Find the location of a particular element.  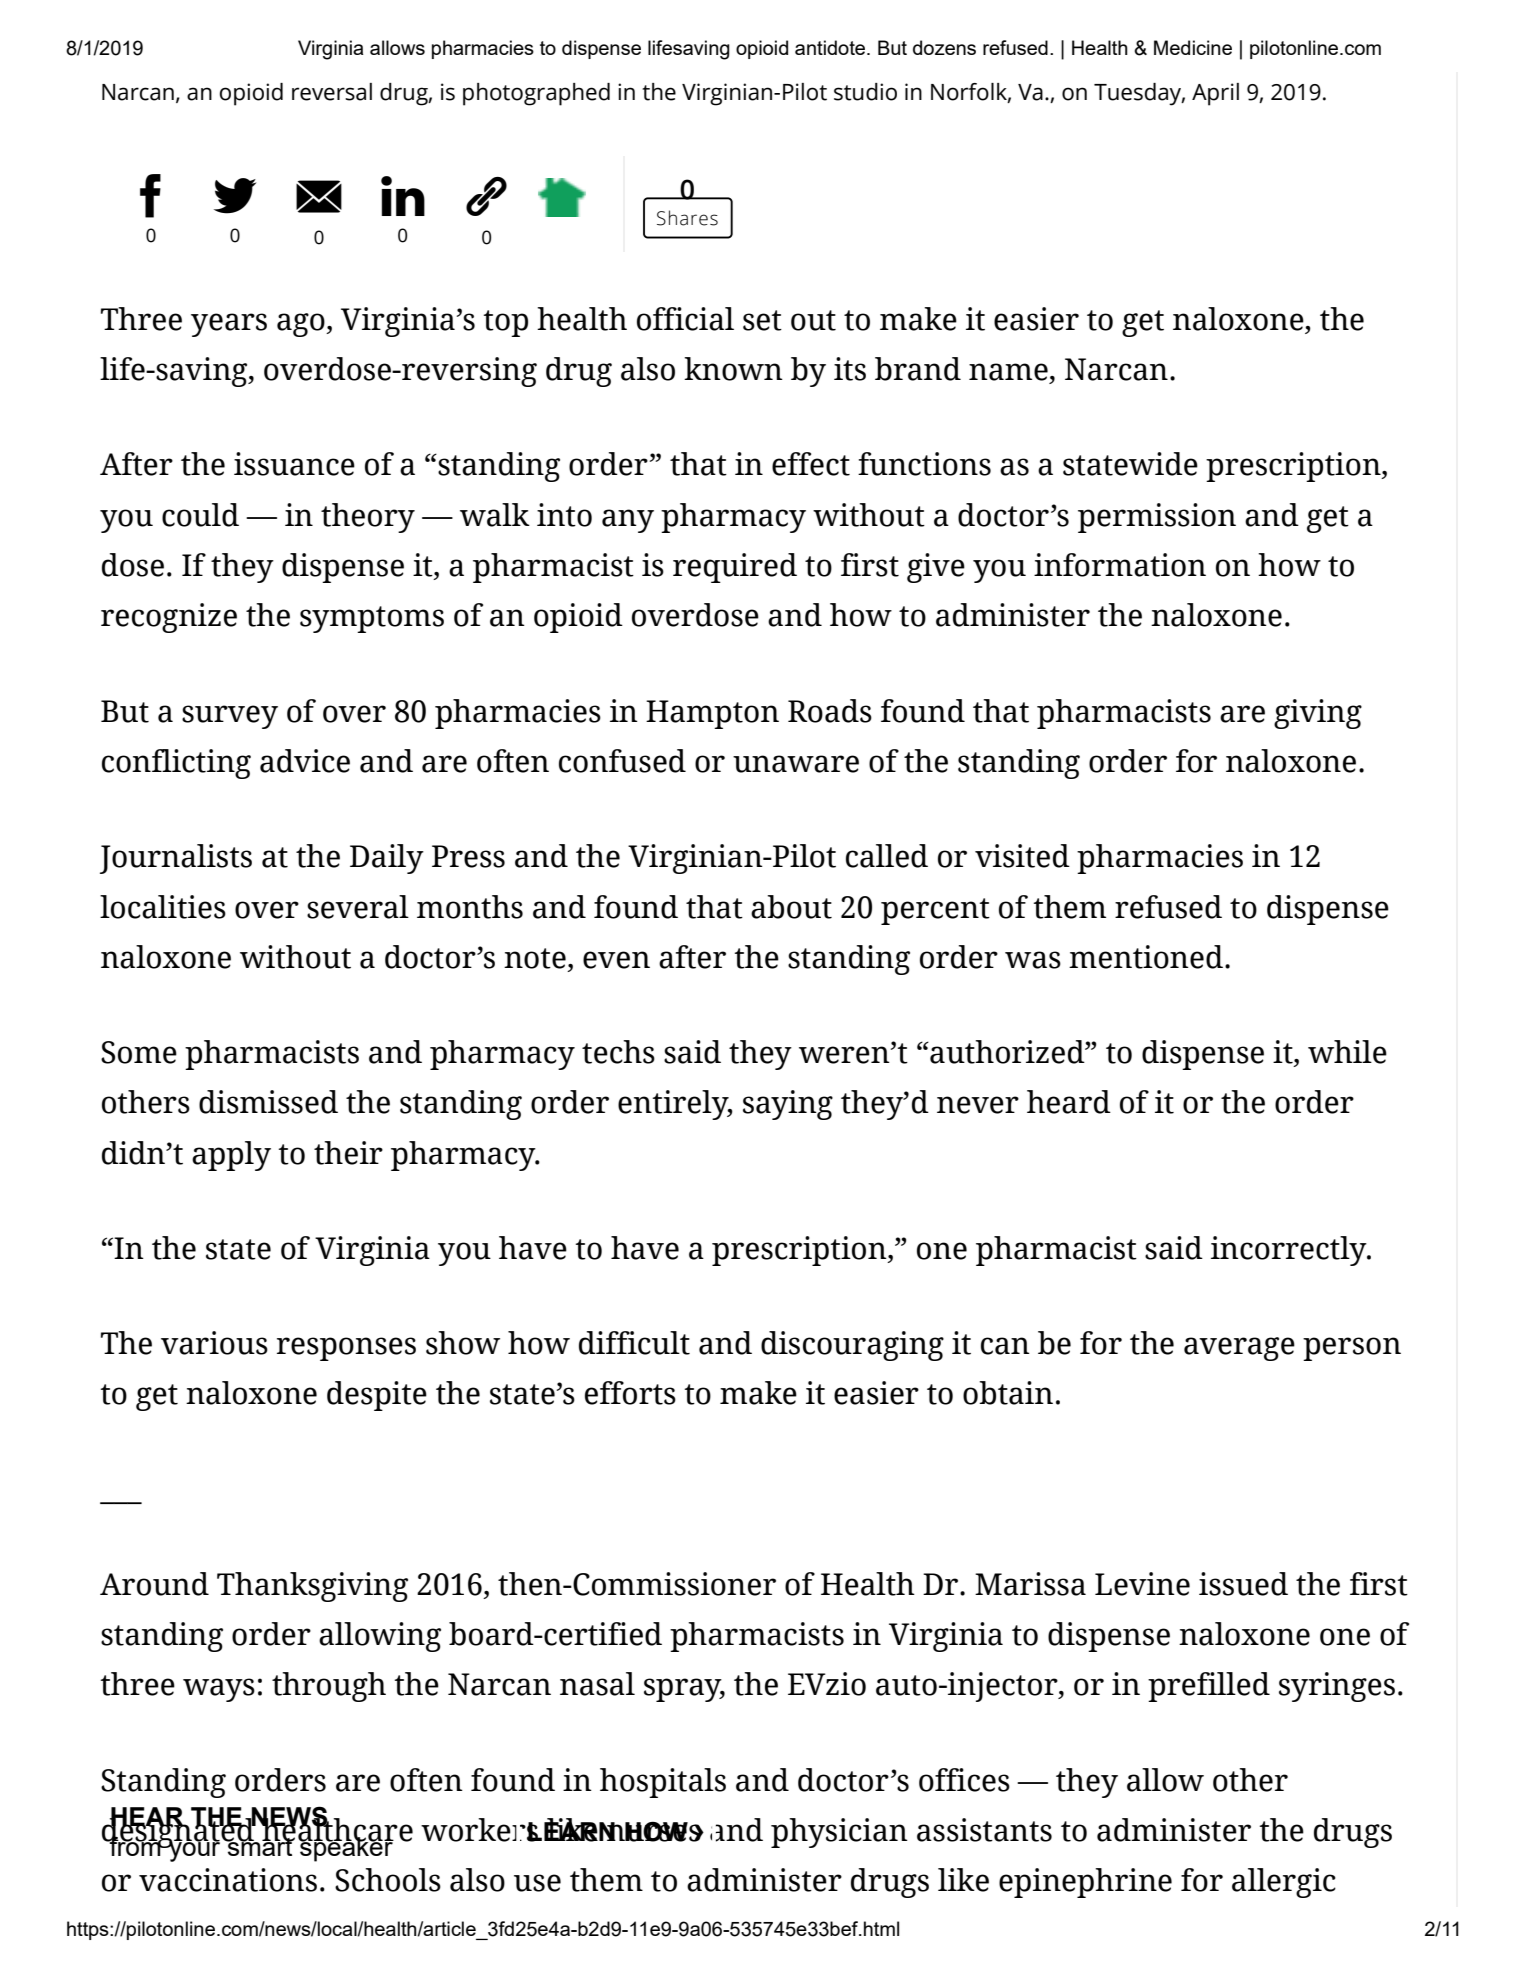

allergic is located at coordinates (1284, 1883).
